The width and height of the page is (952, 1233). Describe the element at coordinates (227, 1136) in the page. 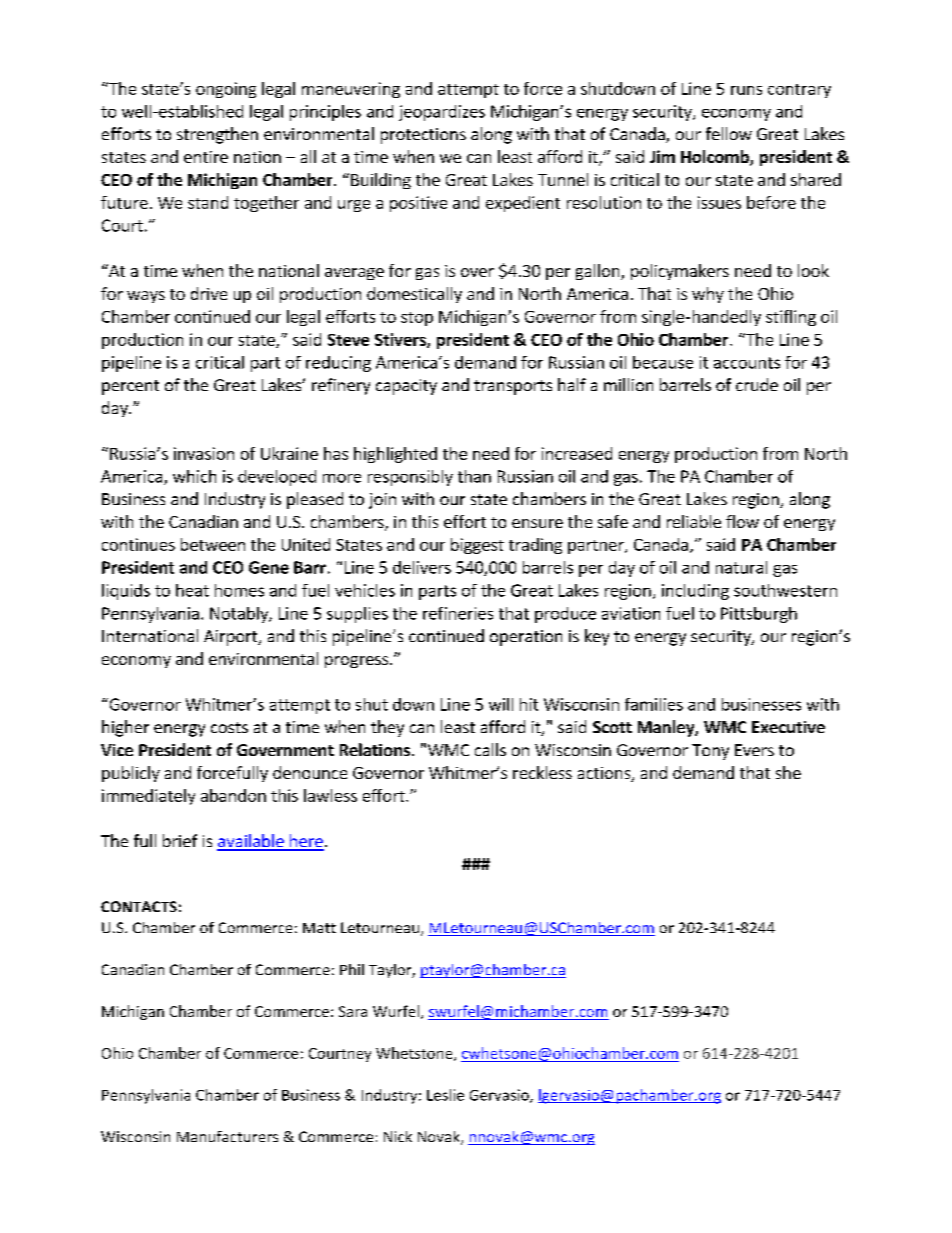

I see `Manufacturers` at that location.
